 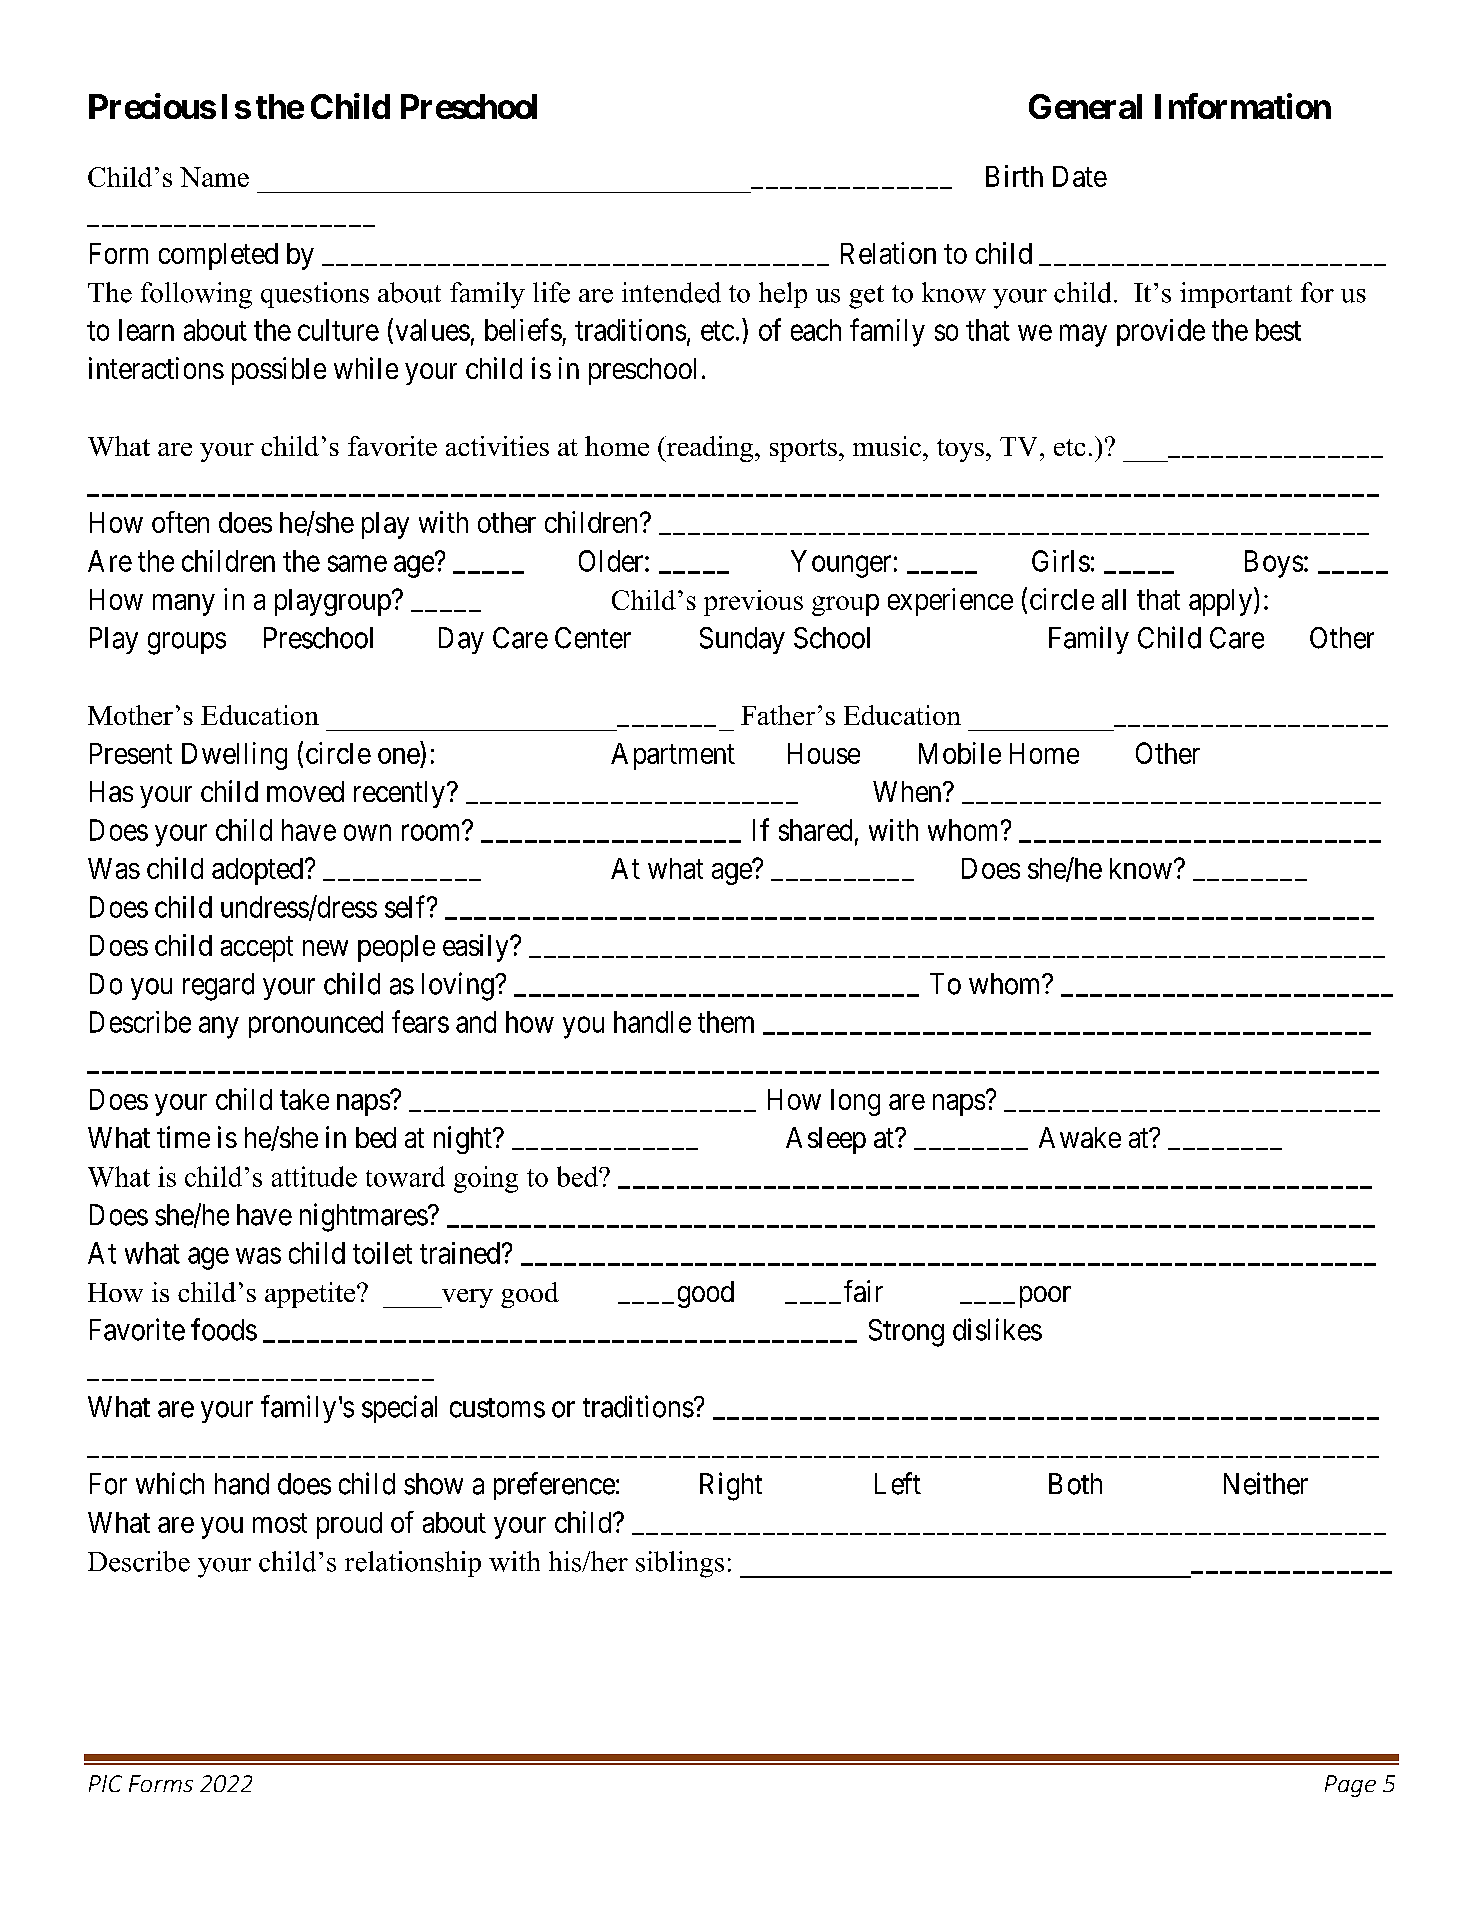 I want to click on Name, so click(x=214, y=177).
